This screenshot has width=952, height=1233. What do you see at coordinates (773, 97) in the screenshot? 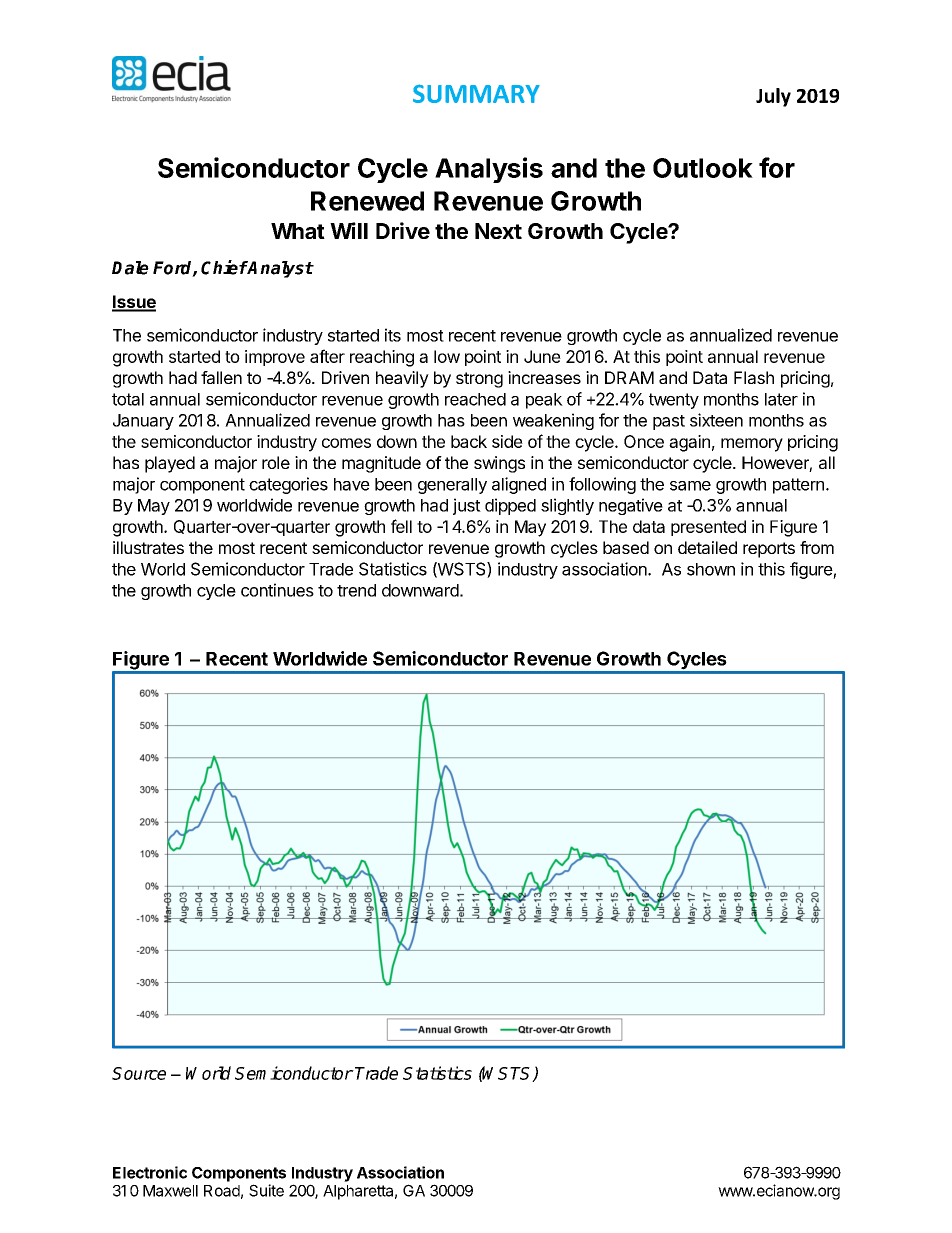
I see `July` at bounding box center [773, 97].
